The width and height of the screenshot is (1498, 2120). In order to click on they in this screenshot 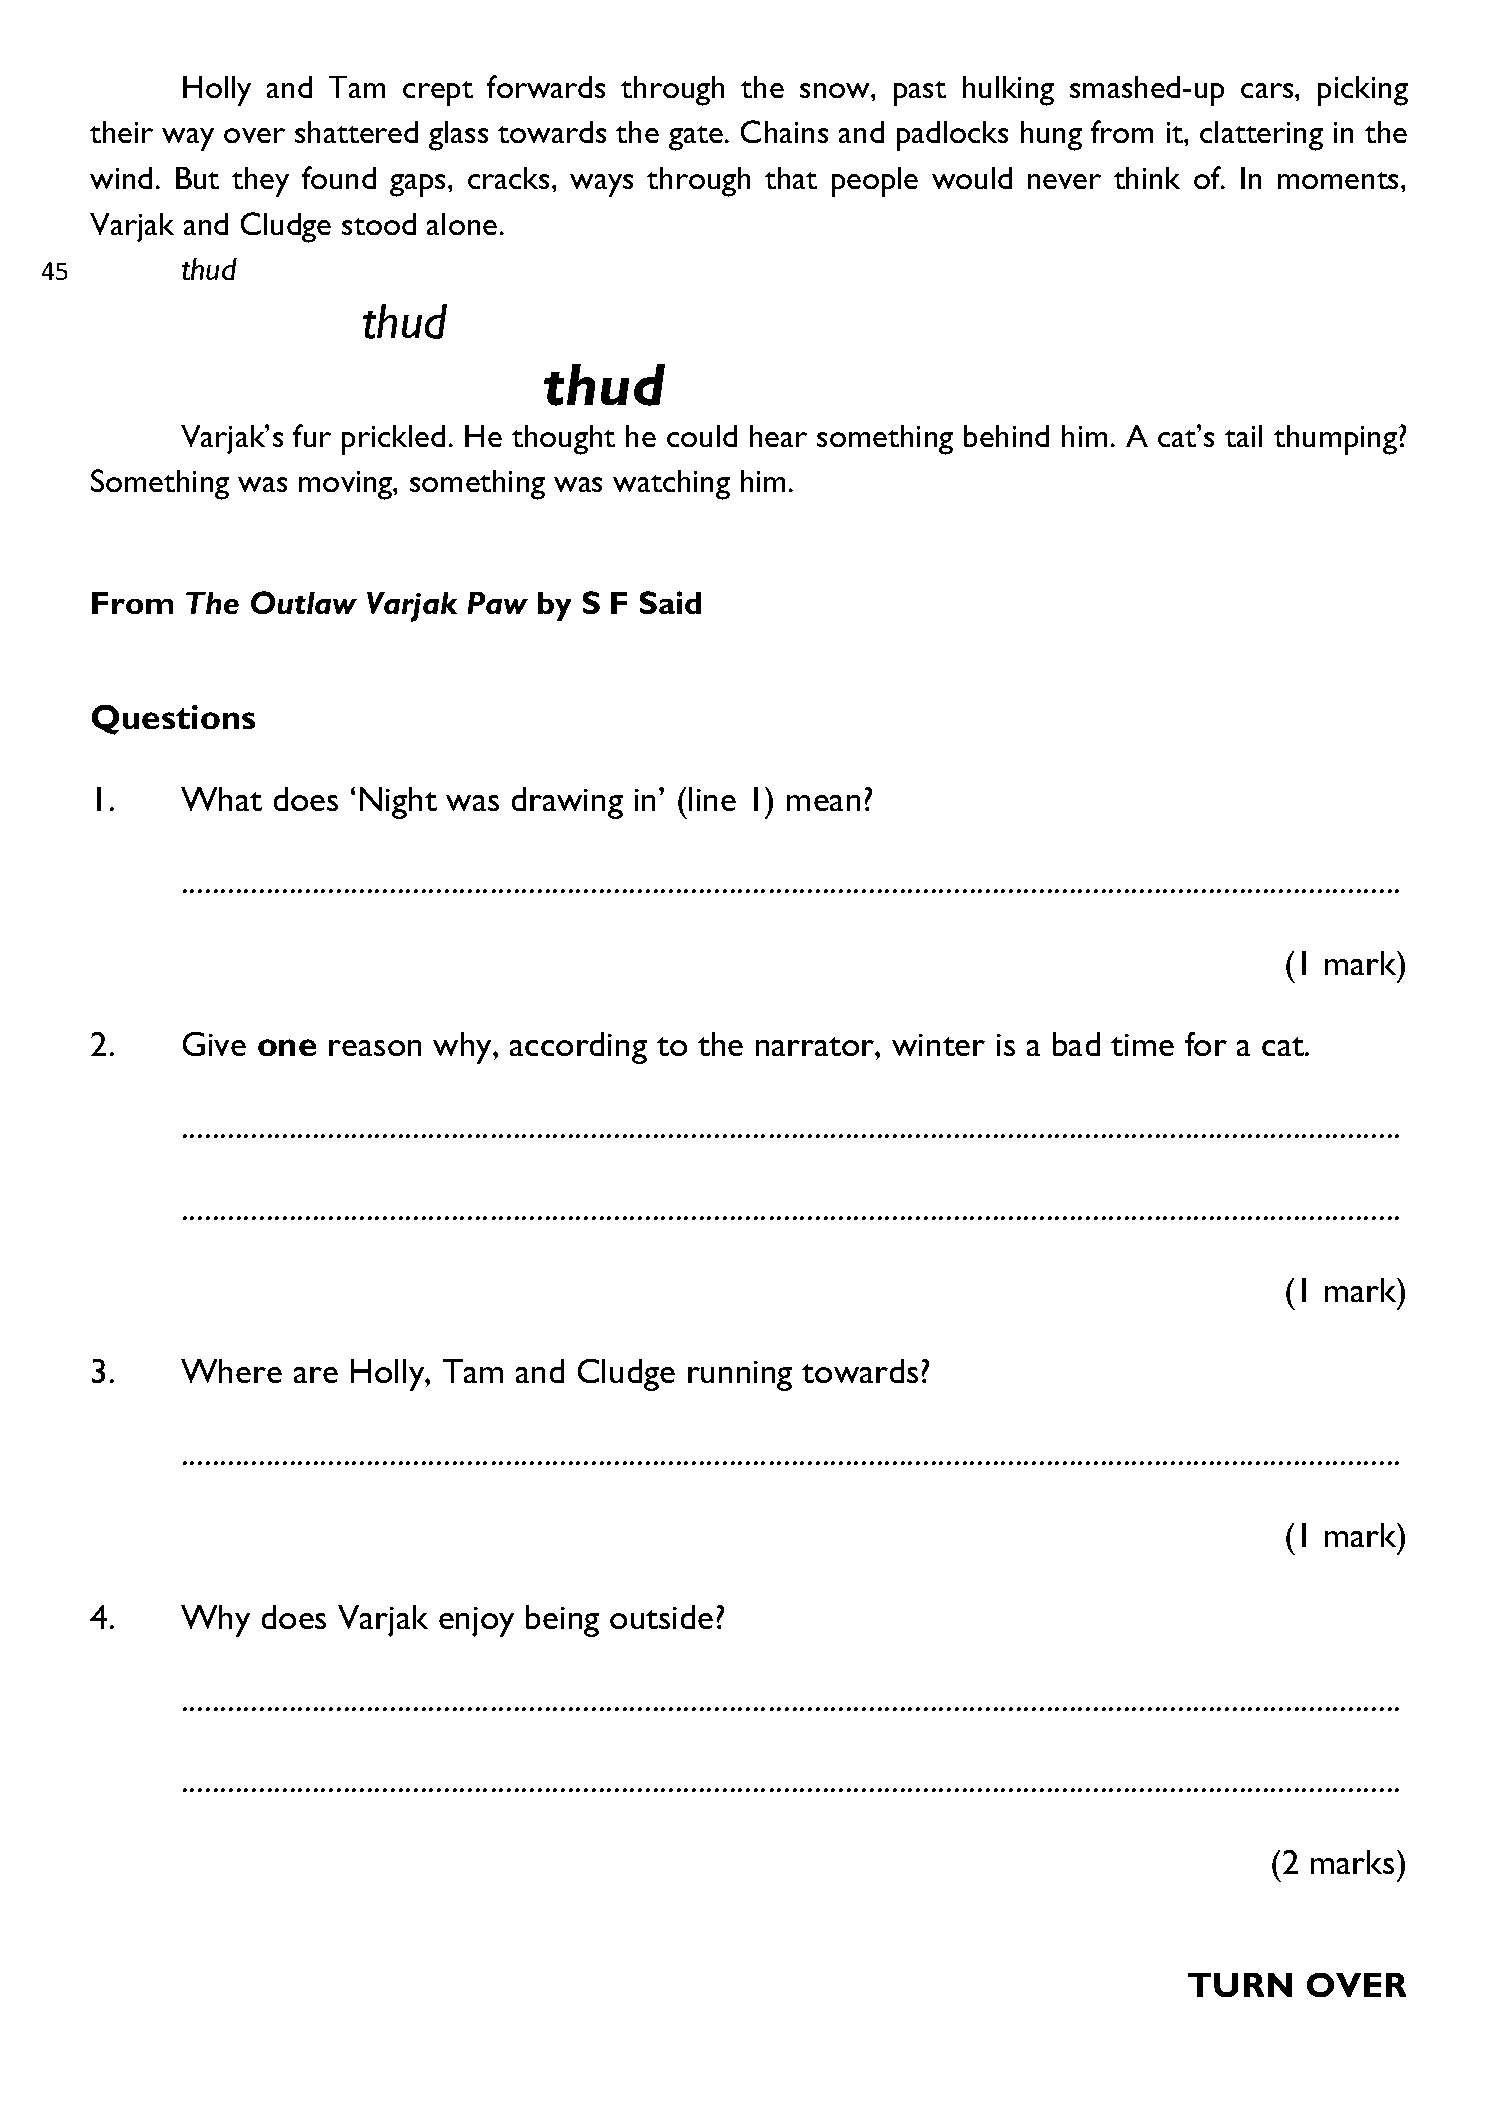, I will do `click(260, 182)`.
